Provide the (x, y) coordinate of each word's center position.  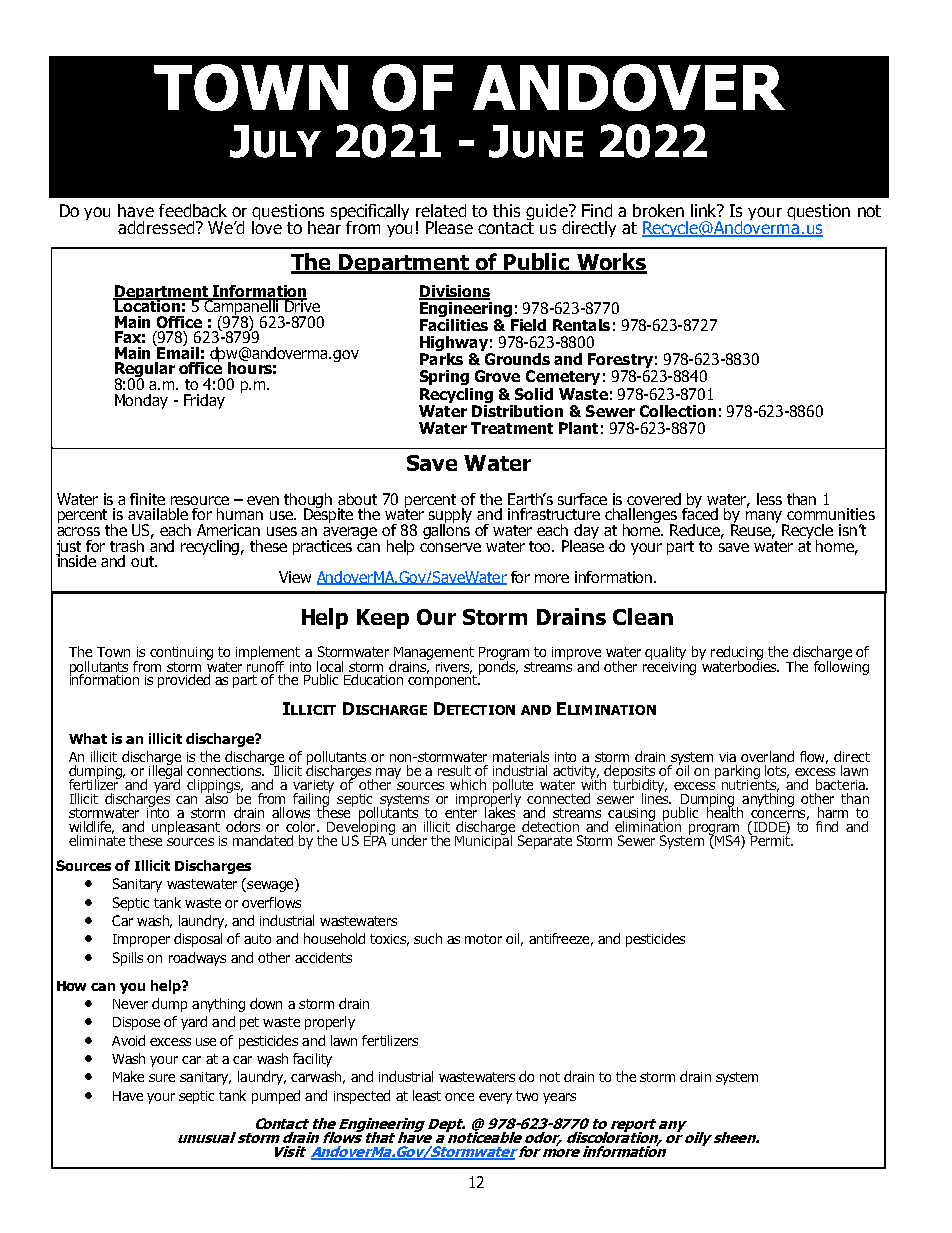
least (427, 1095)
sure (162, 1078)
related (441, 210)
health (725, 811)
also (218, 797)
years (559, 1098)
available (158, 514)
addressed (156, 227)
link (704, 210)
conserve (450, 547)
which (468, 784)
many (766, 518)
